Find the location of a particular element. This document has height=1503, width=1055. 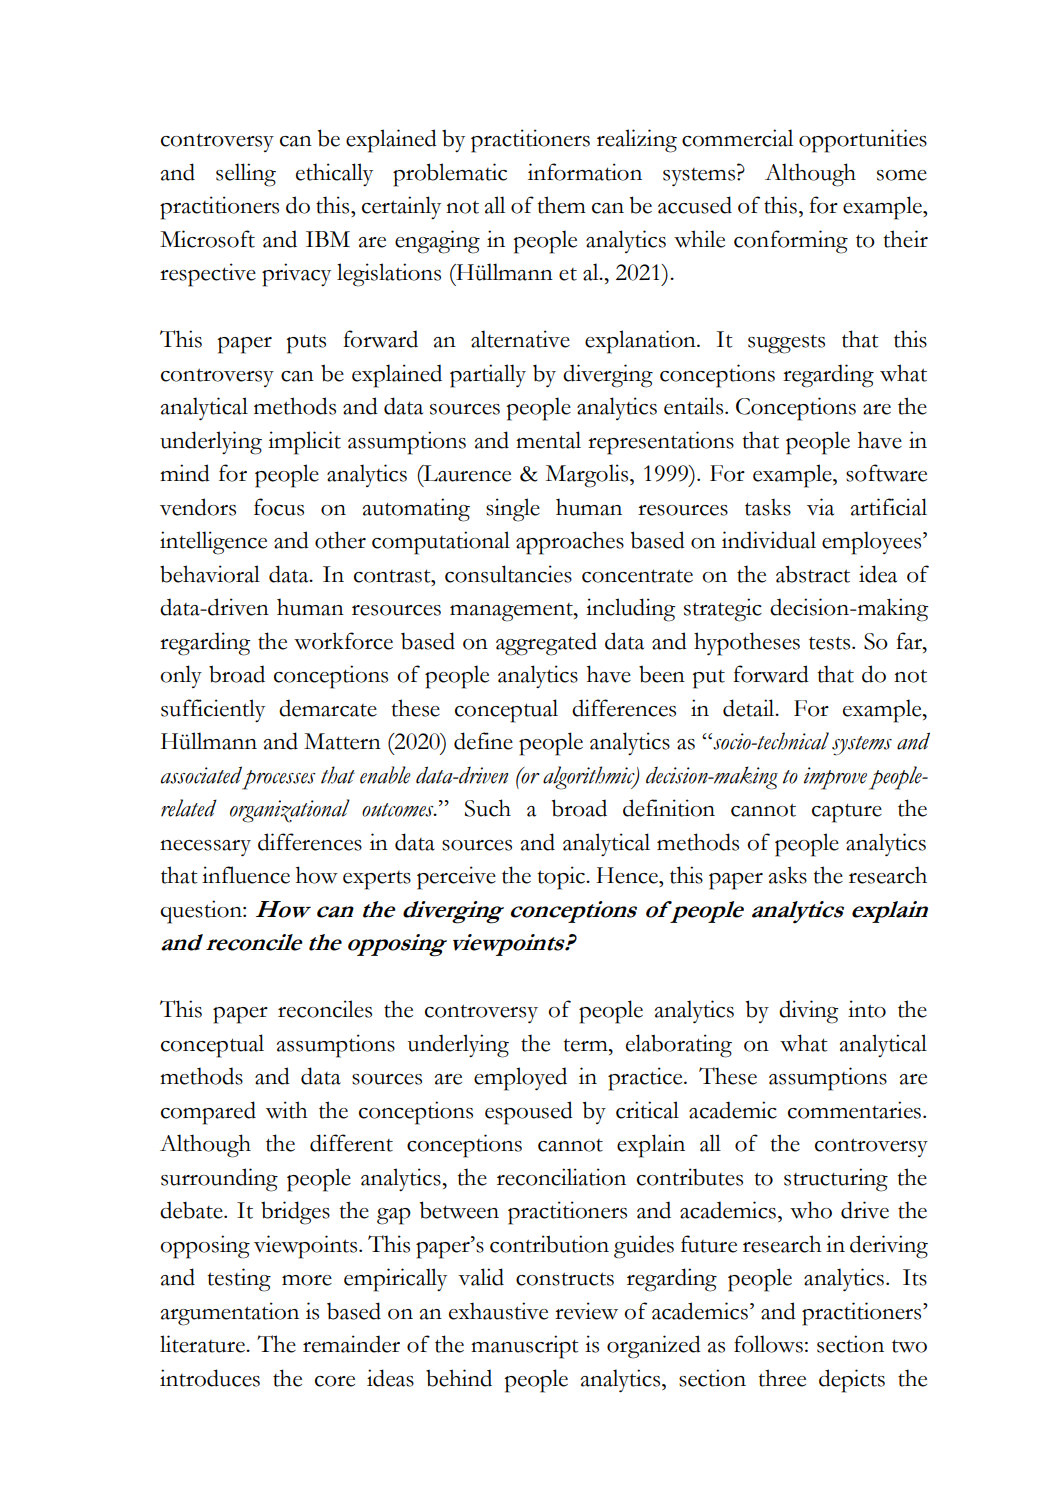

opportunities is located at coordinates (863, 141).
